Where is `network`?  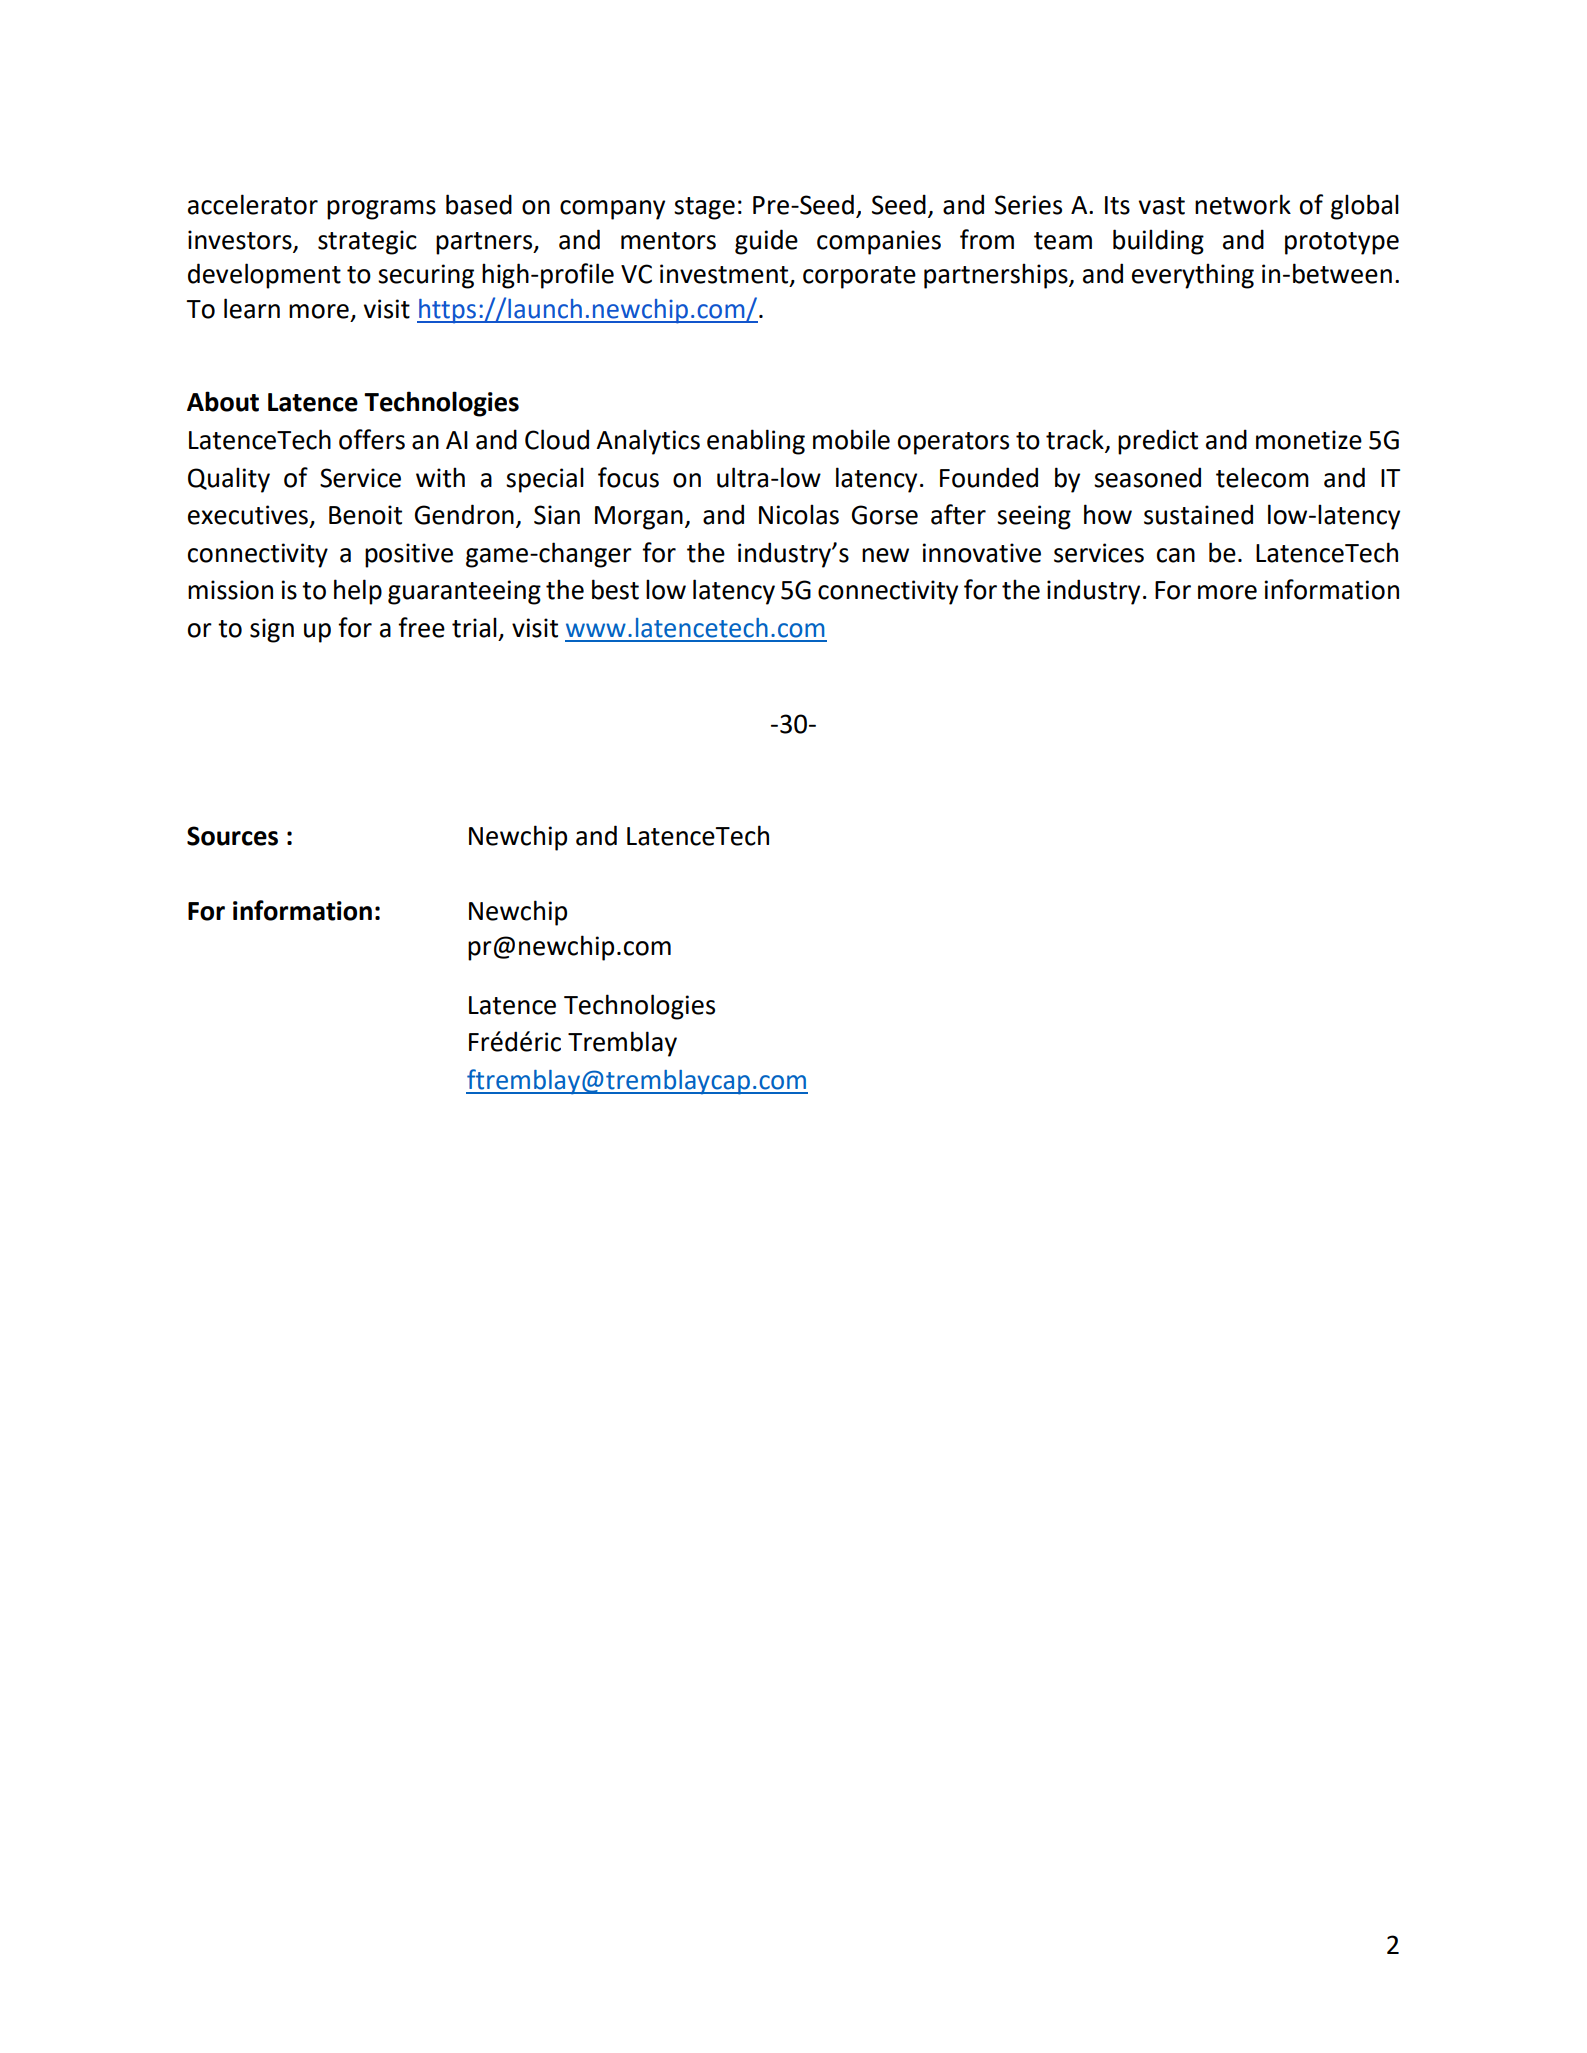 network is located at coordinates (1243, 204).
